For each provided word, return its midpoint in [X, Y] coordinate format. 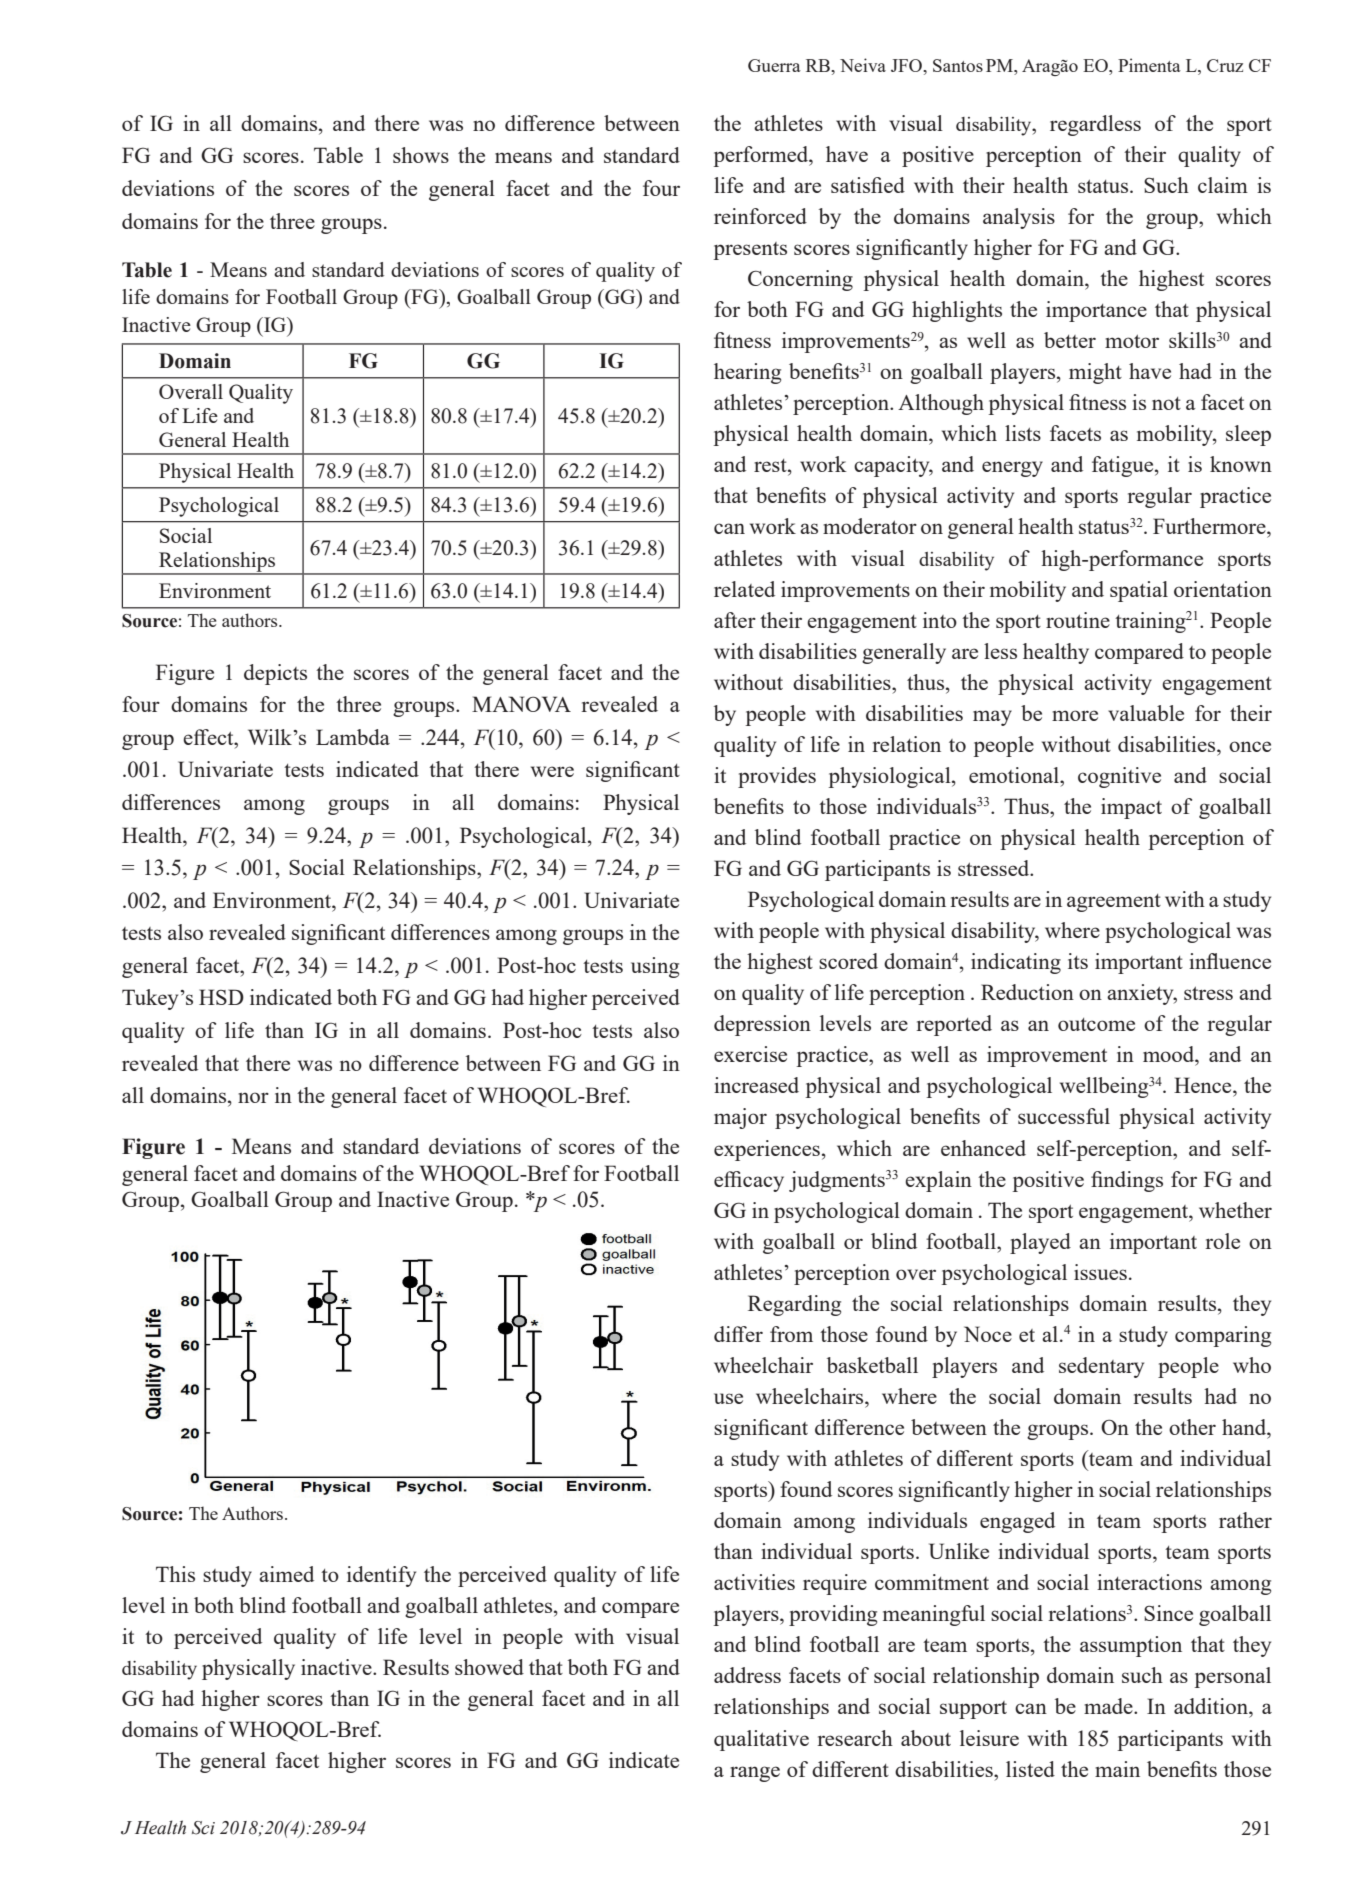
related [744, 589]
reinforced [760, 216]
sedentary [1101, 1367]
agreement [1114, 903]
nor [253, 1097]
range [755, 1774]
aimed [286, 1574]
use [728, 1398]
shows [421, 155]
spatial [1139, 591]
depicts [275, 674]
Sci [203, 1828]
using [655, 967]
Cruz [1225, 65]
